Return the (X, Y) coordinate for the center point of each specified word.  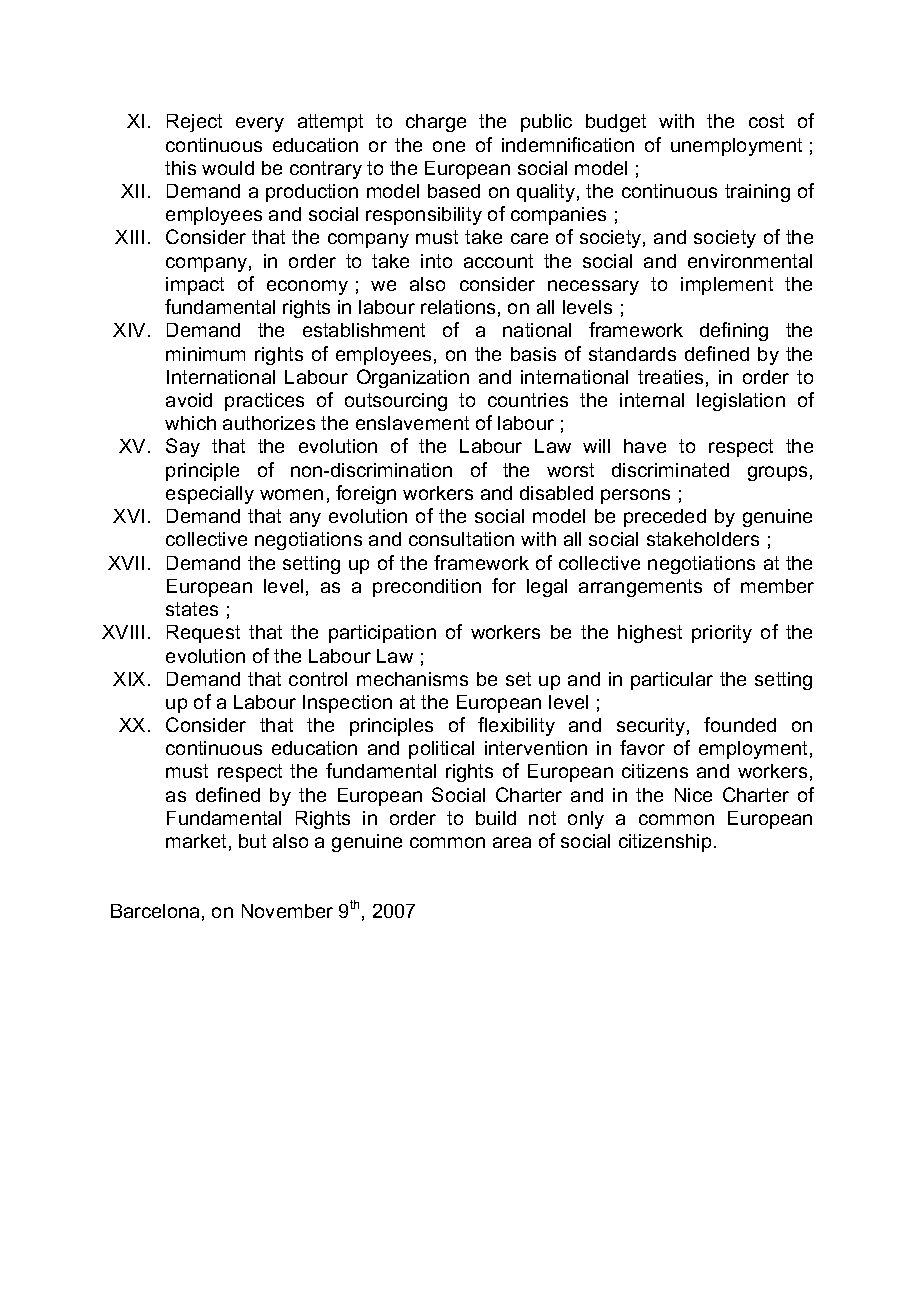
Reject (194, 123)
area (512, 842)
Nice (693, 795)
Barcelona (155, 911)
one (449, 146)
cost (766, 121)
